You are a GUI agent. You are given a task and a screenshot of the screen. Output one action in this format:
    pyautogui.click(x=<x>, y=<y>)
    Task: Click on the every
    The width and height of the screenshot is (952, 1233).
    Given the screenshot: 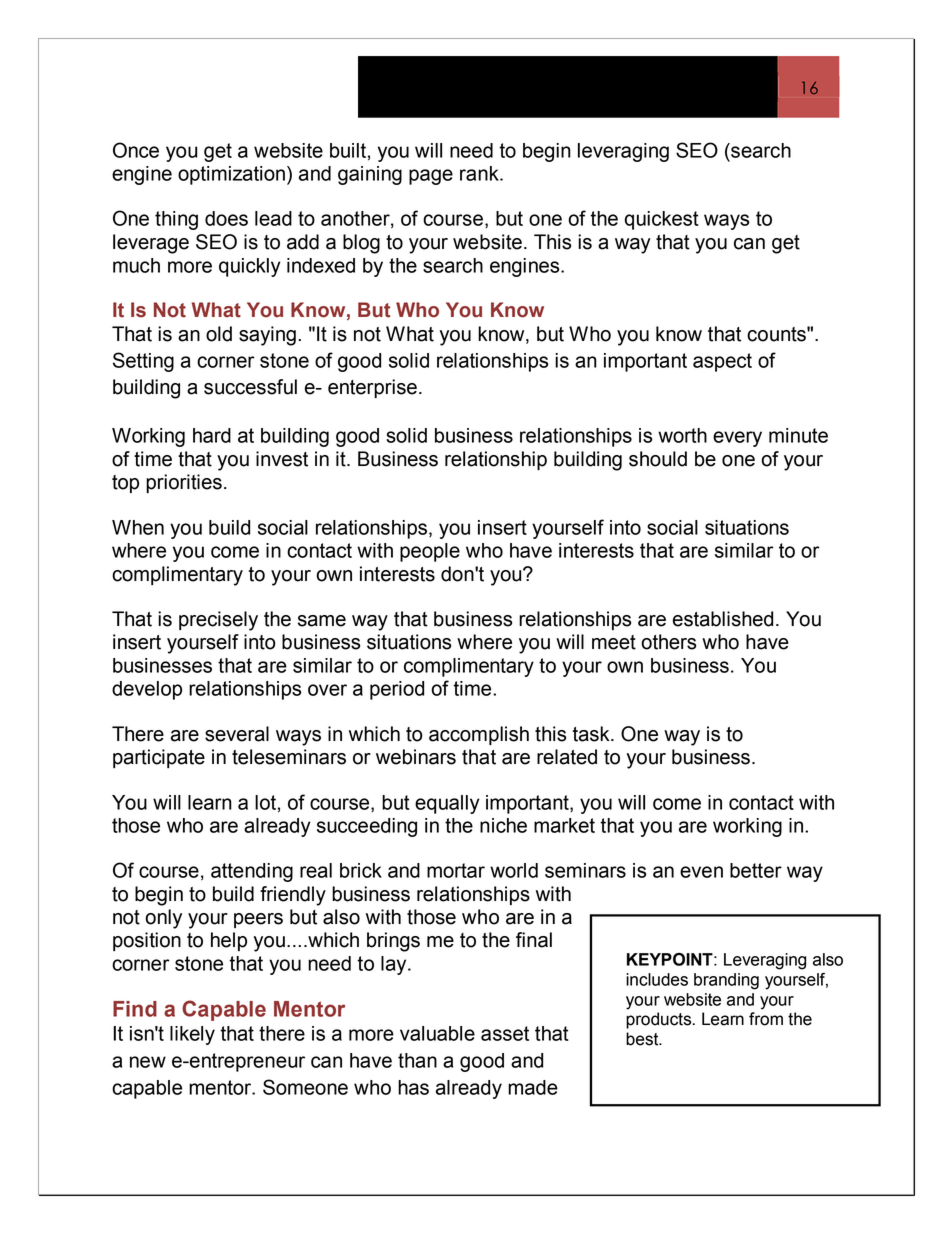 What is the action you would take?
    pyautogui.click(x=737, y=439)
